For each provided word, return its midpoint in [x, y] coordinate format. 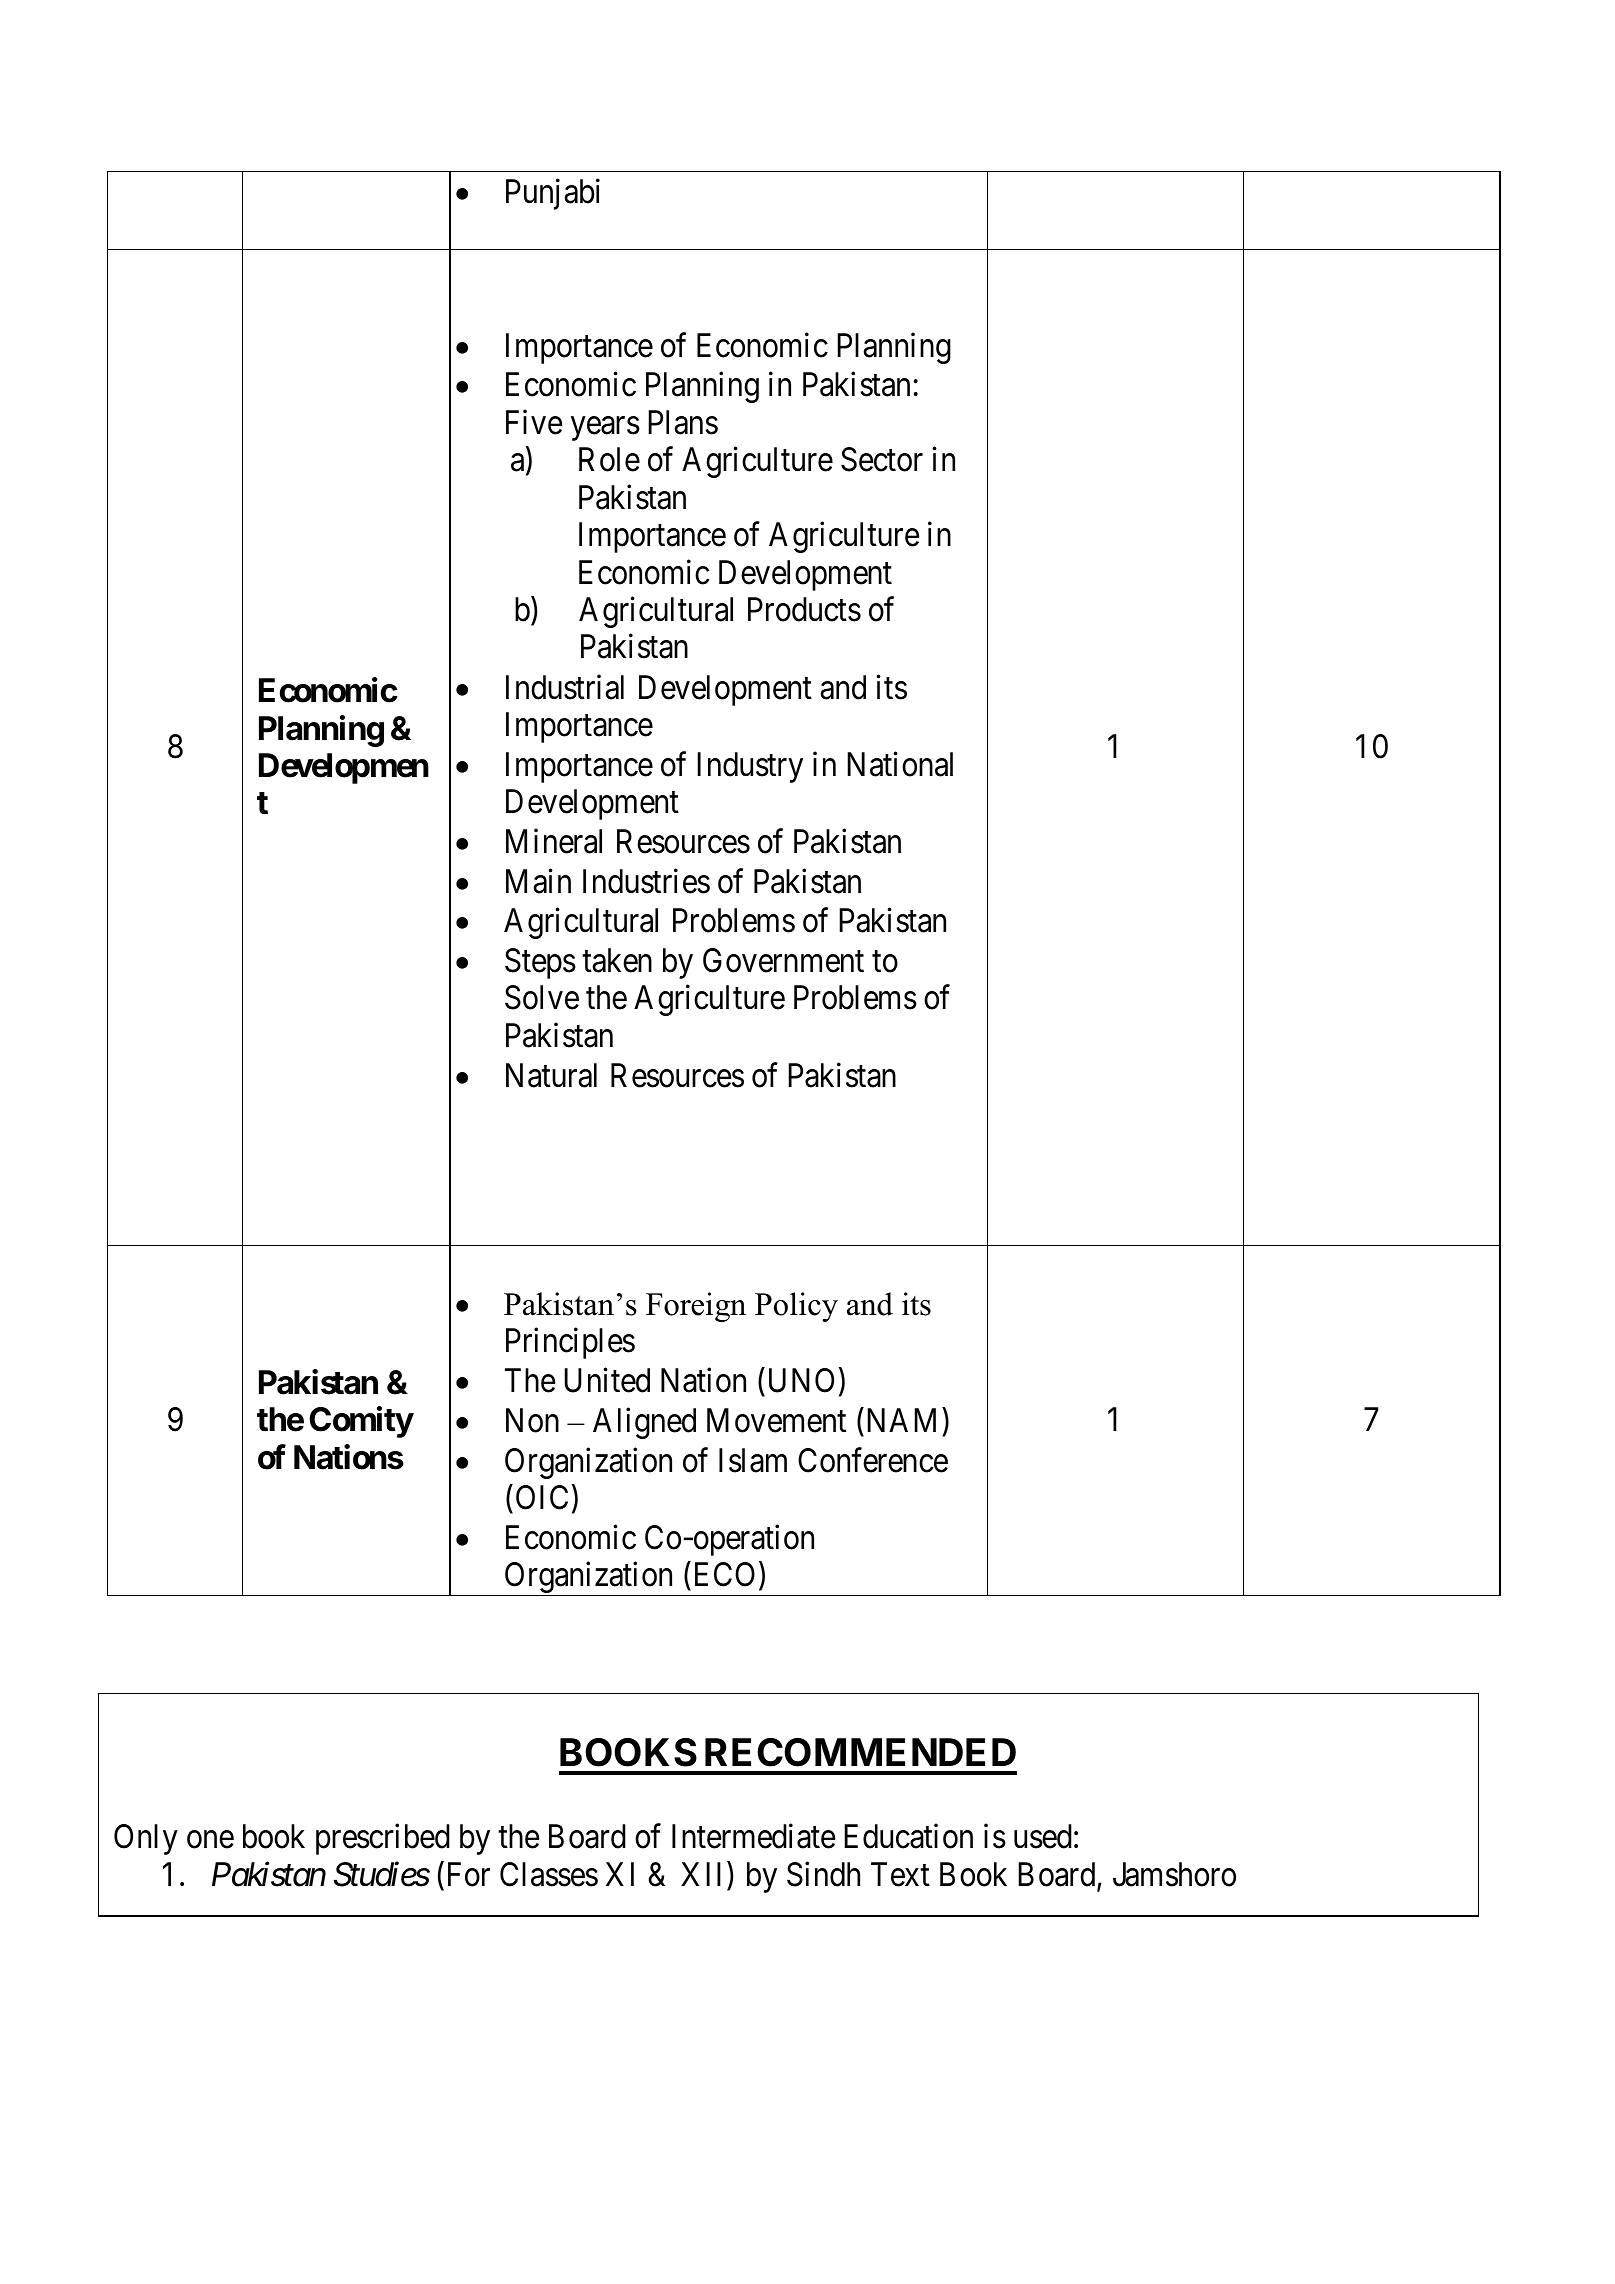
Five [534, 422]
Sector [882, 459]
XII [704, 1874]
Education [908, 1836]
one [210, 1840]
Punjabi [553, 194]
